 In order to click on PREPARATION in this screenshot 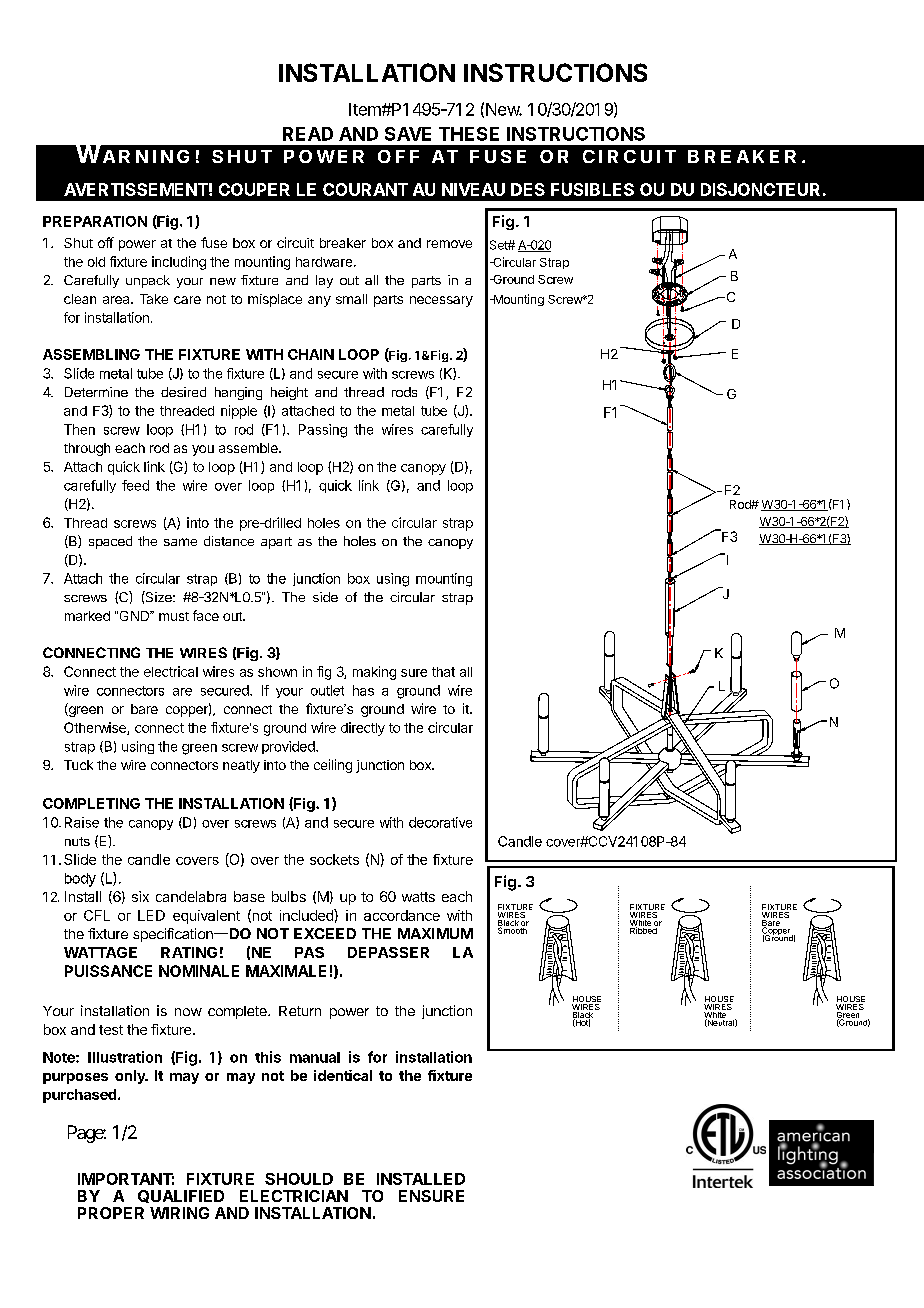, I will do `click(95, 221)`.
